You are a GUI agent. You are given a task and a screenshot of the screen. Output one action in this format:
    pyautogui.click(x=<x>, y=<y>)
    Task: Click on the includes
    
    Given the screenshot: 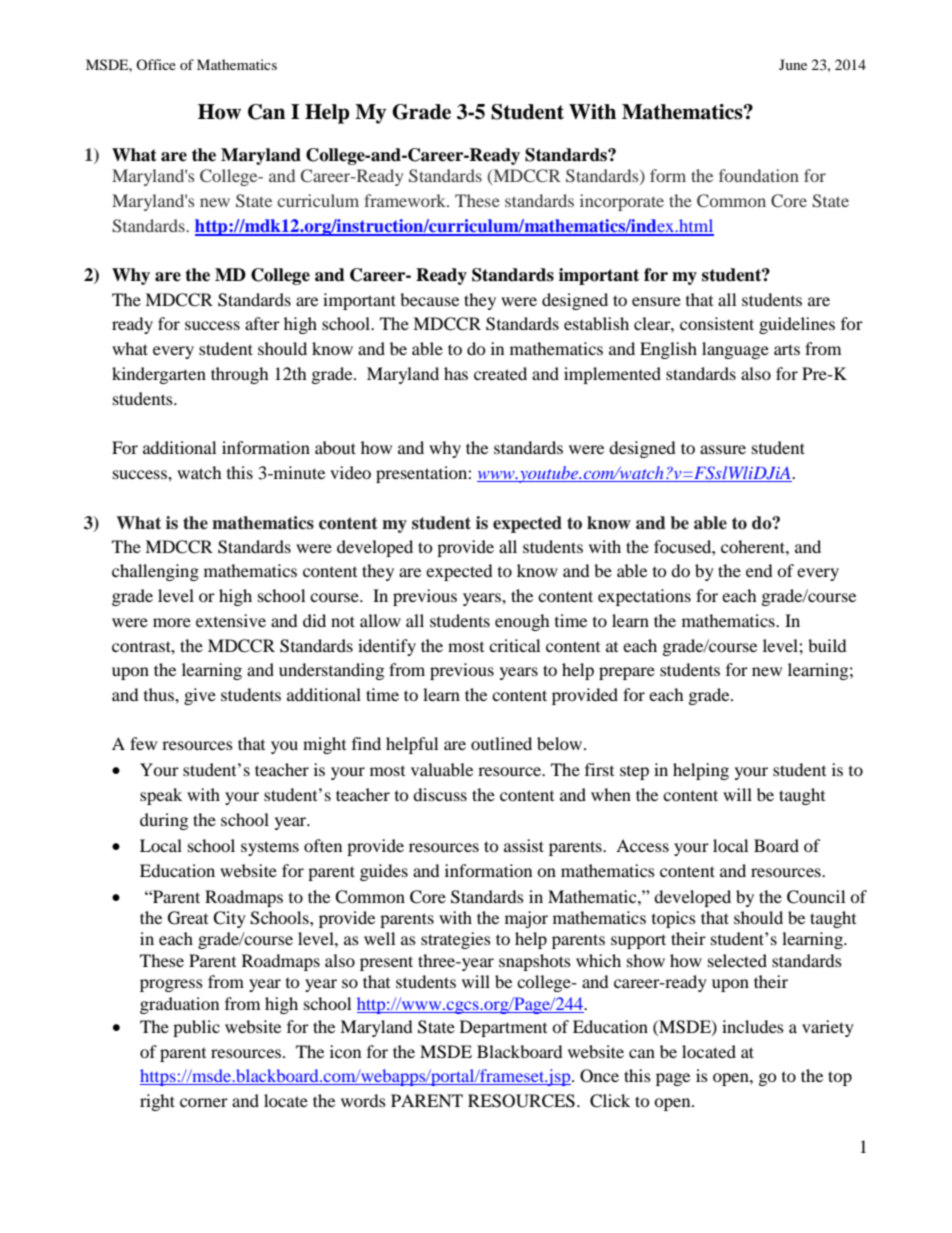 What is the action you would take?
    pyautogui.click(x=753, y=1026)
